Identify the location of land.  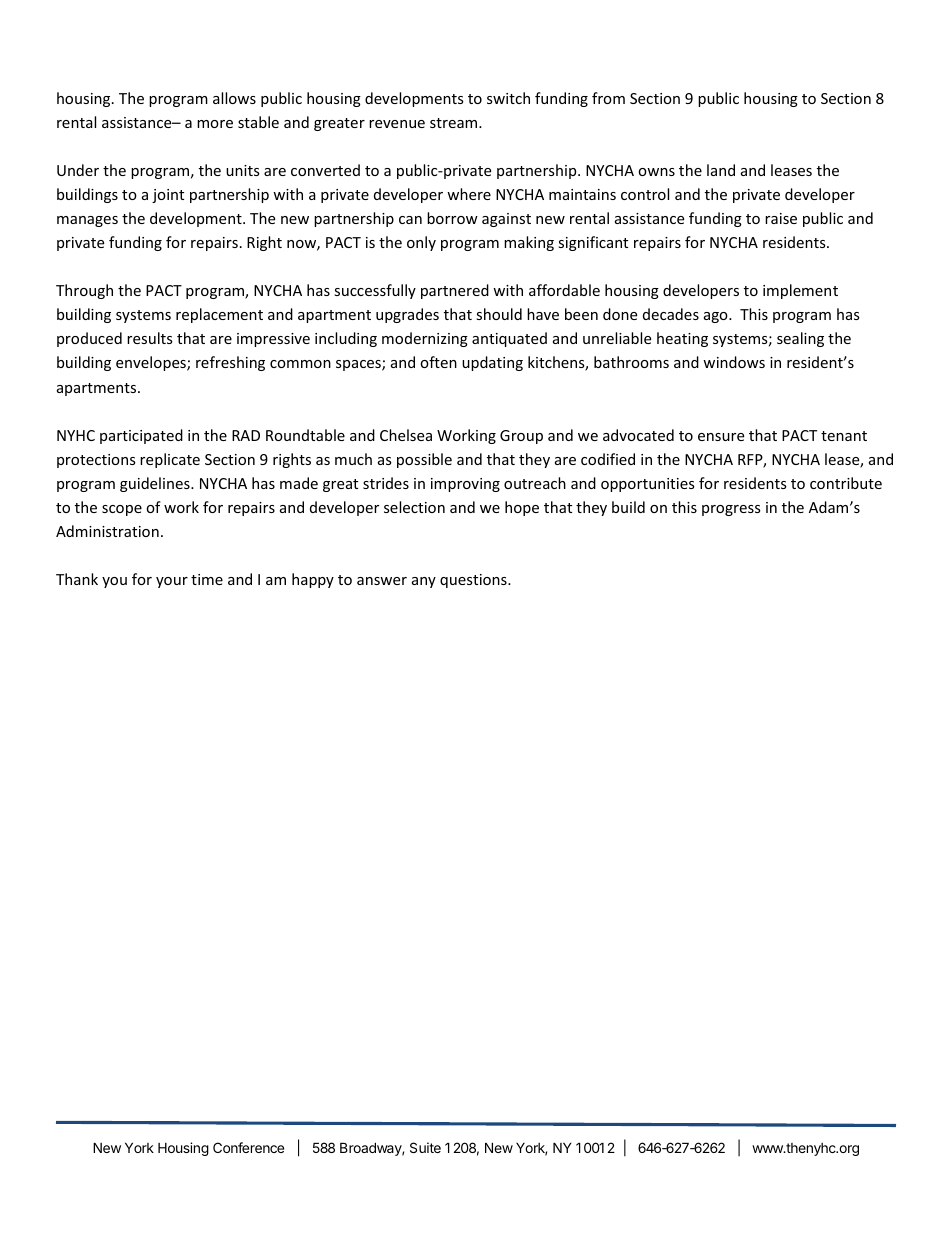
(721, 170).
